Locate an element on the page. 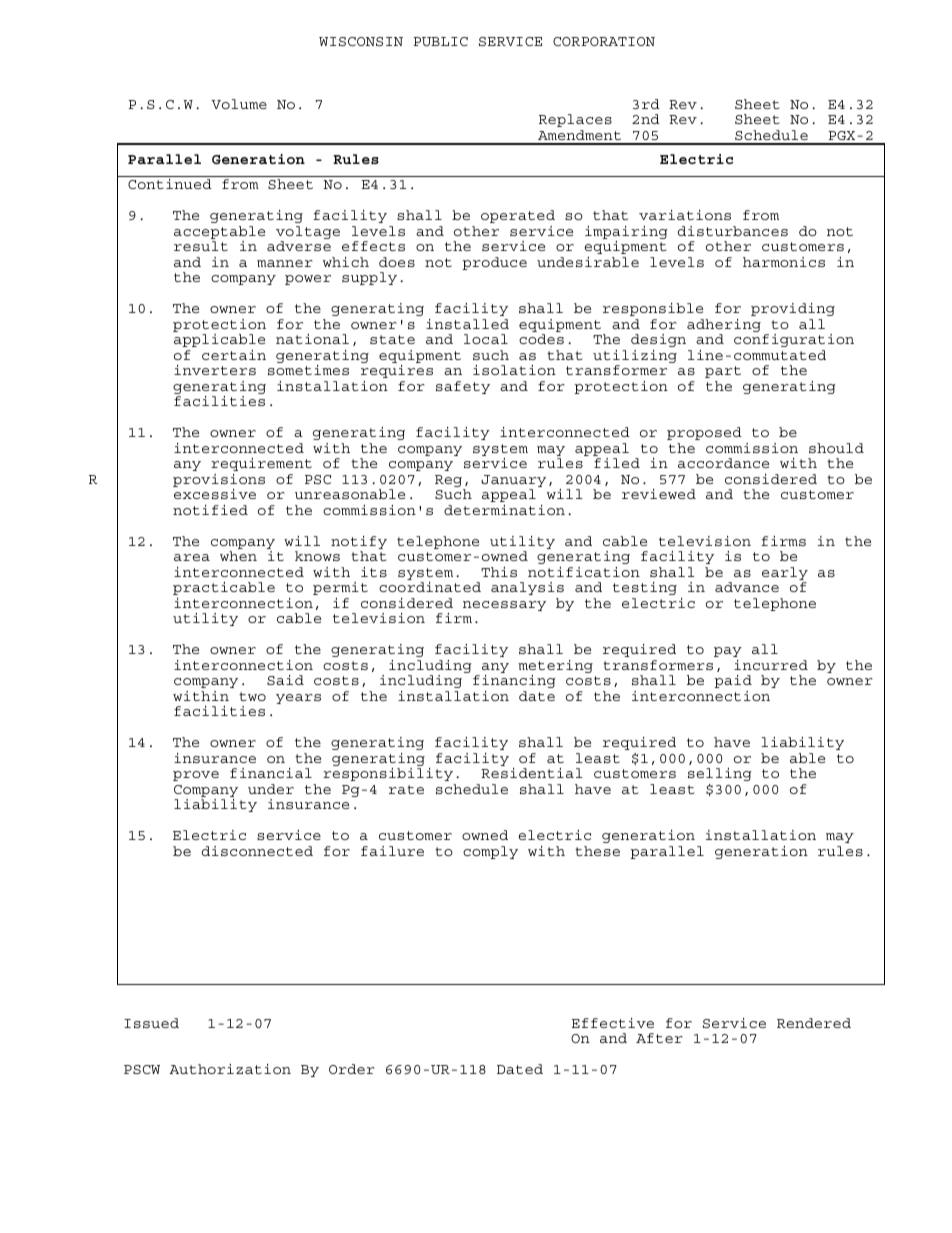  CORPORATION is located at coordinates (604, 41).
